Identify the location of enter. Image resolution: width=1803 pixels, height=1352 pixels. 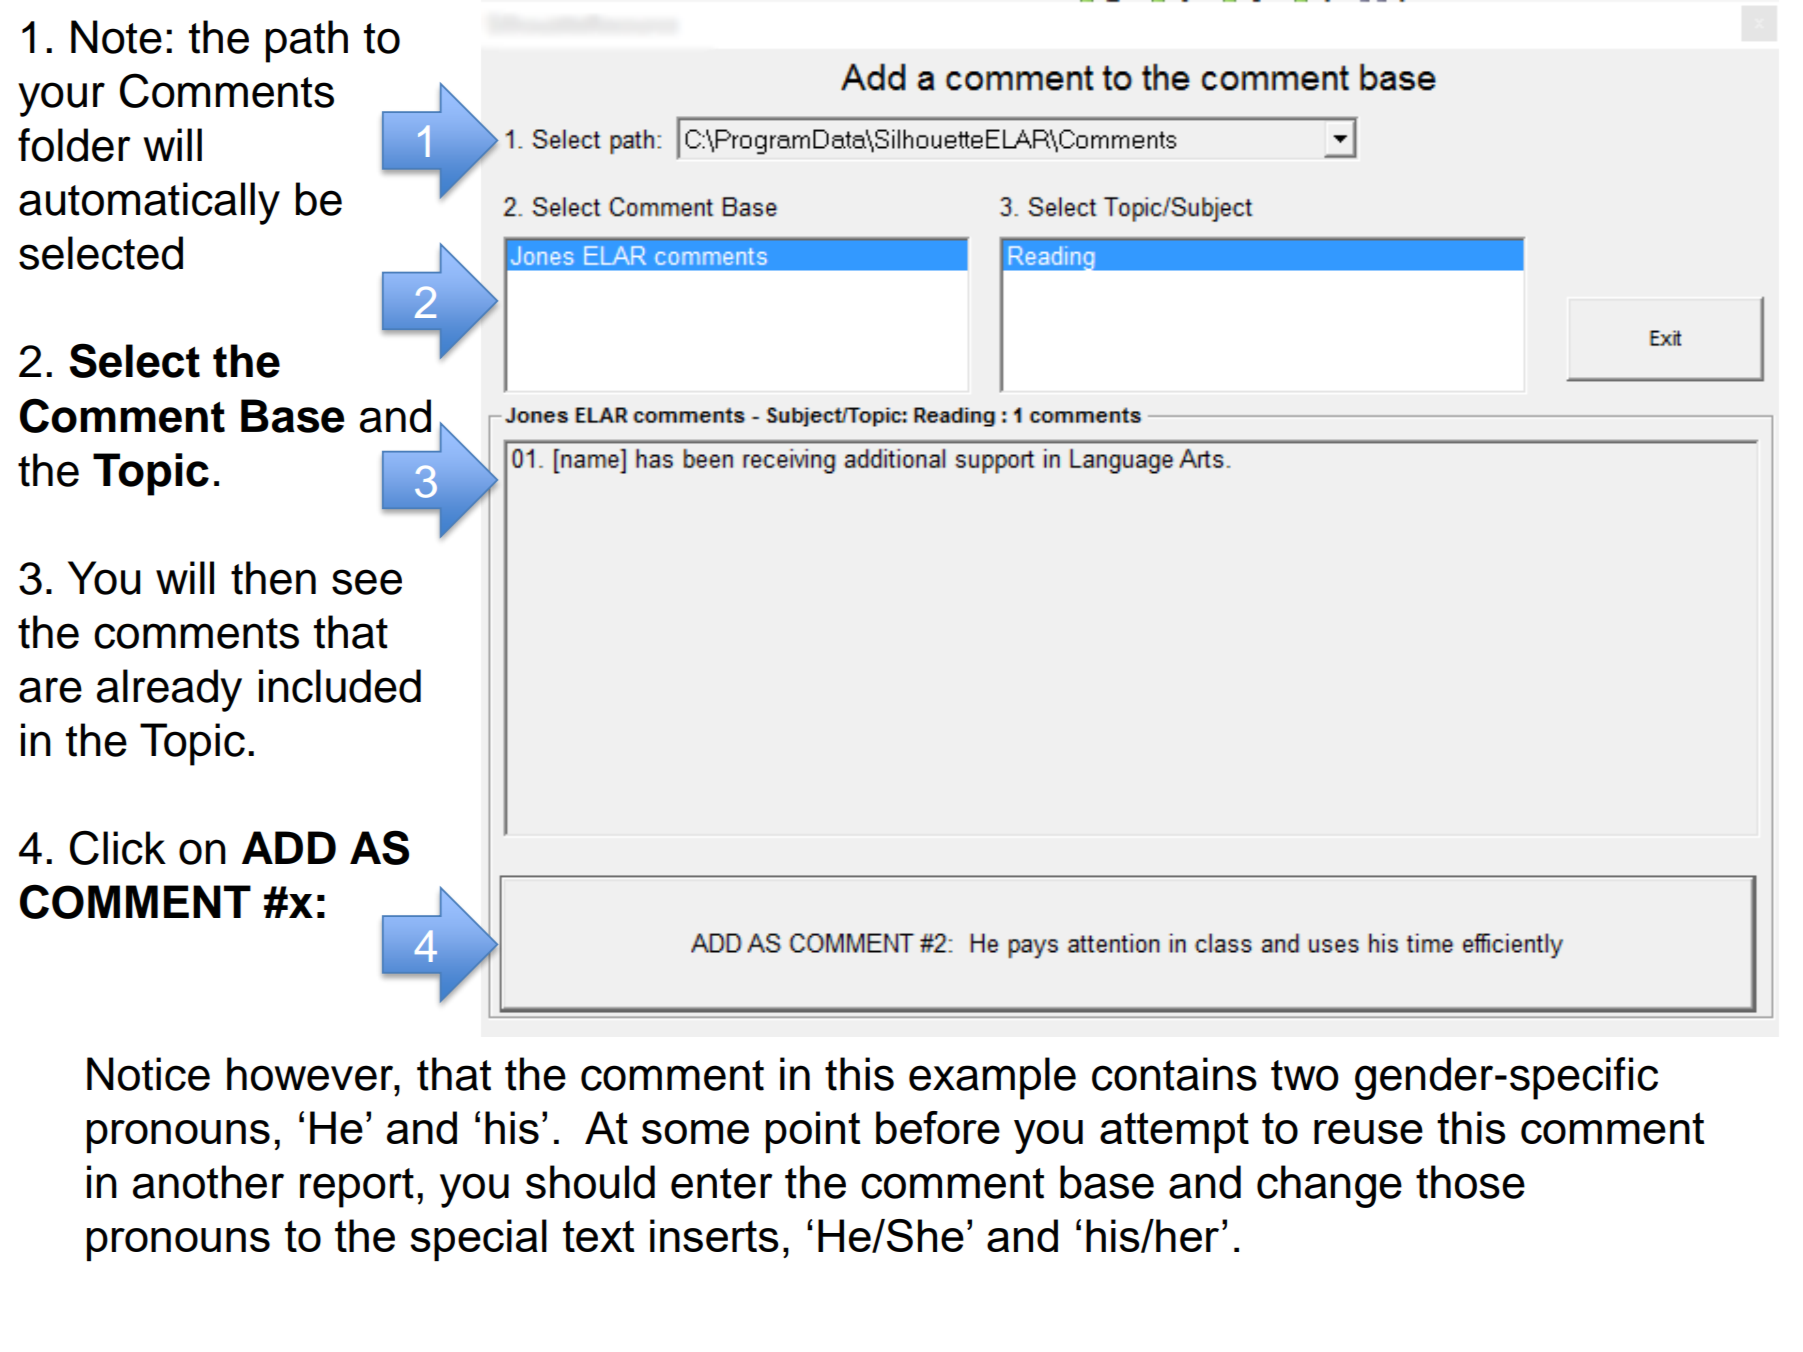
(722, 1183).
